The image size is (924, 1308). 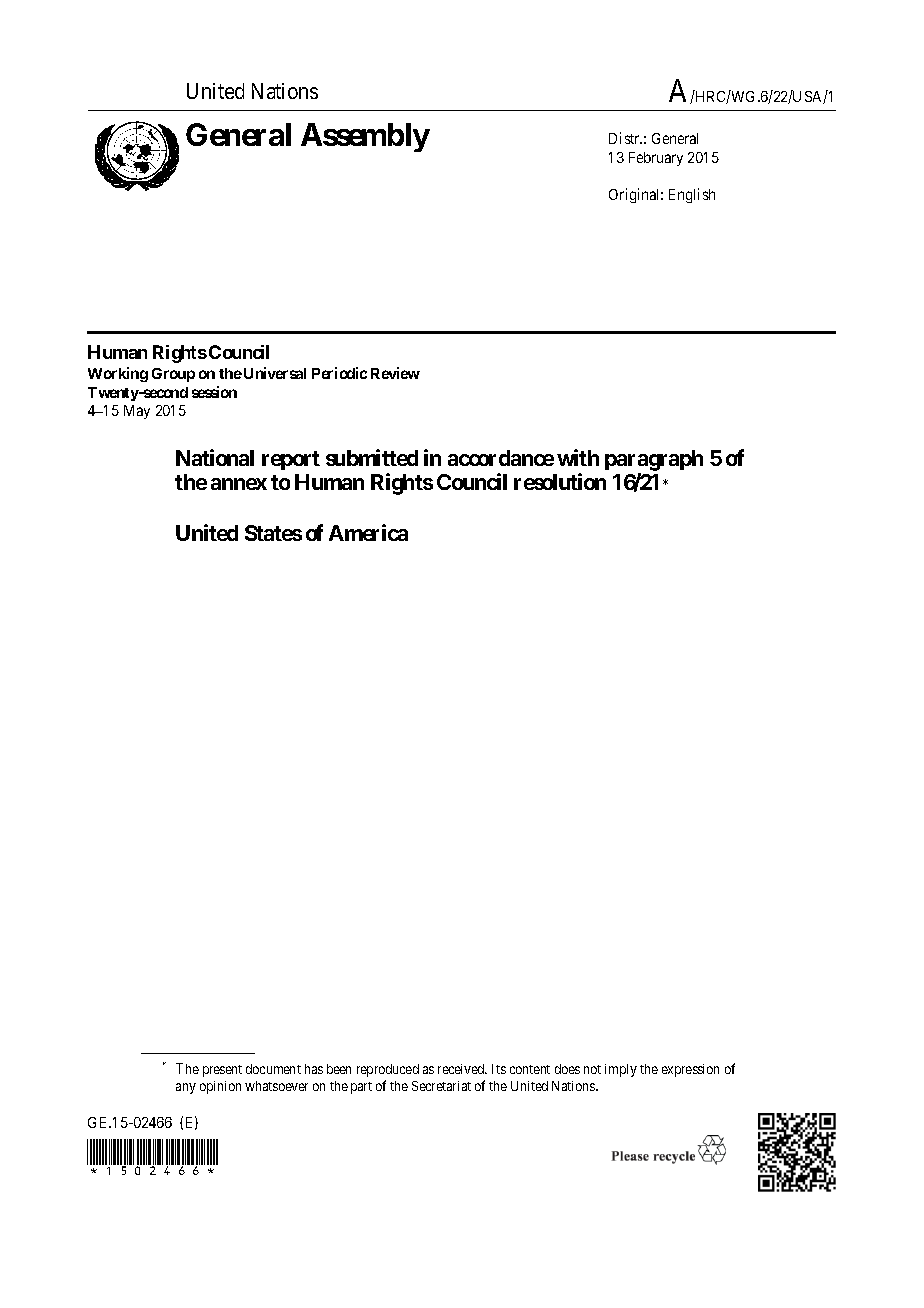 I want to click on present, so click(x=222, y=1071).
